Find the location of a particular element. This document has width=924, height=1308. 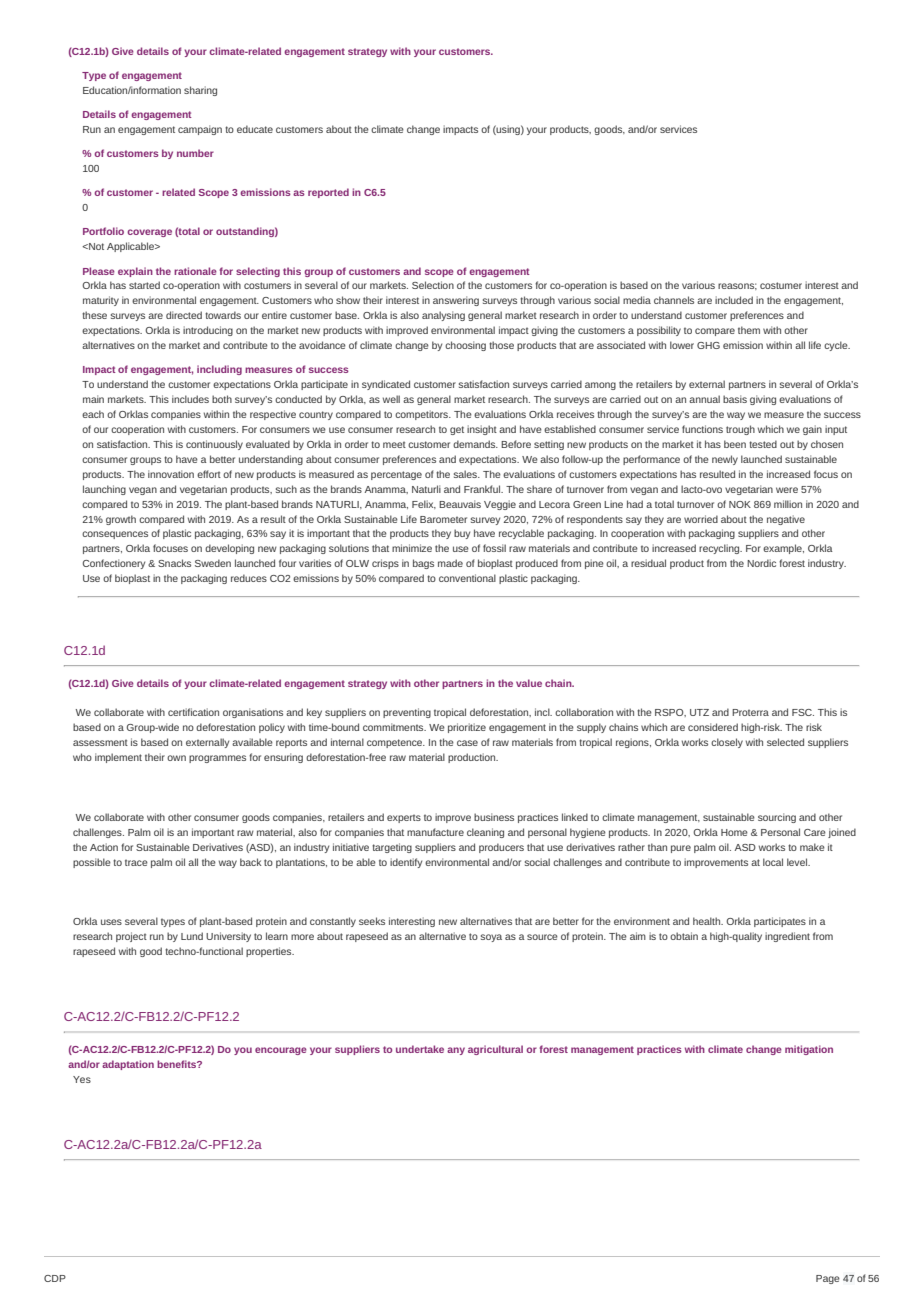

UTZ is located at coordinates (699, 712).
